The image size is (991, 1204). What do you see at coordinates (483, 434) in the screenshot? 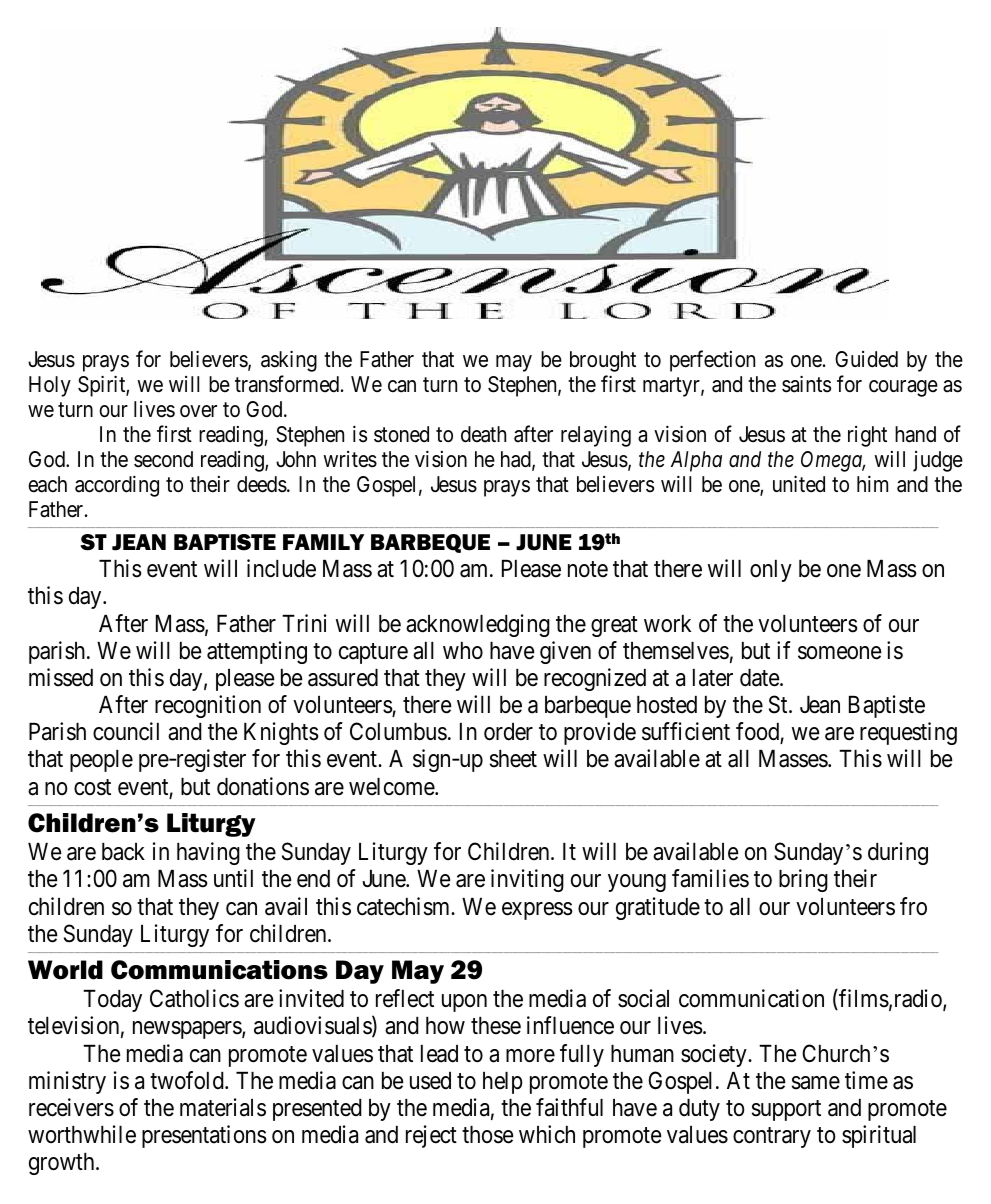
I see `death` at bounding box center [483, 434].
